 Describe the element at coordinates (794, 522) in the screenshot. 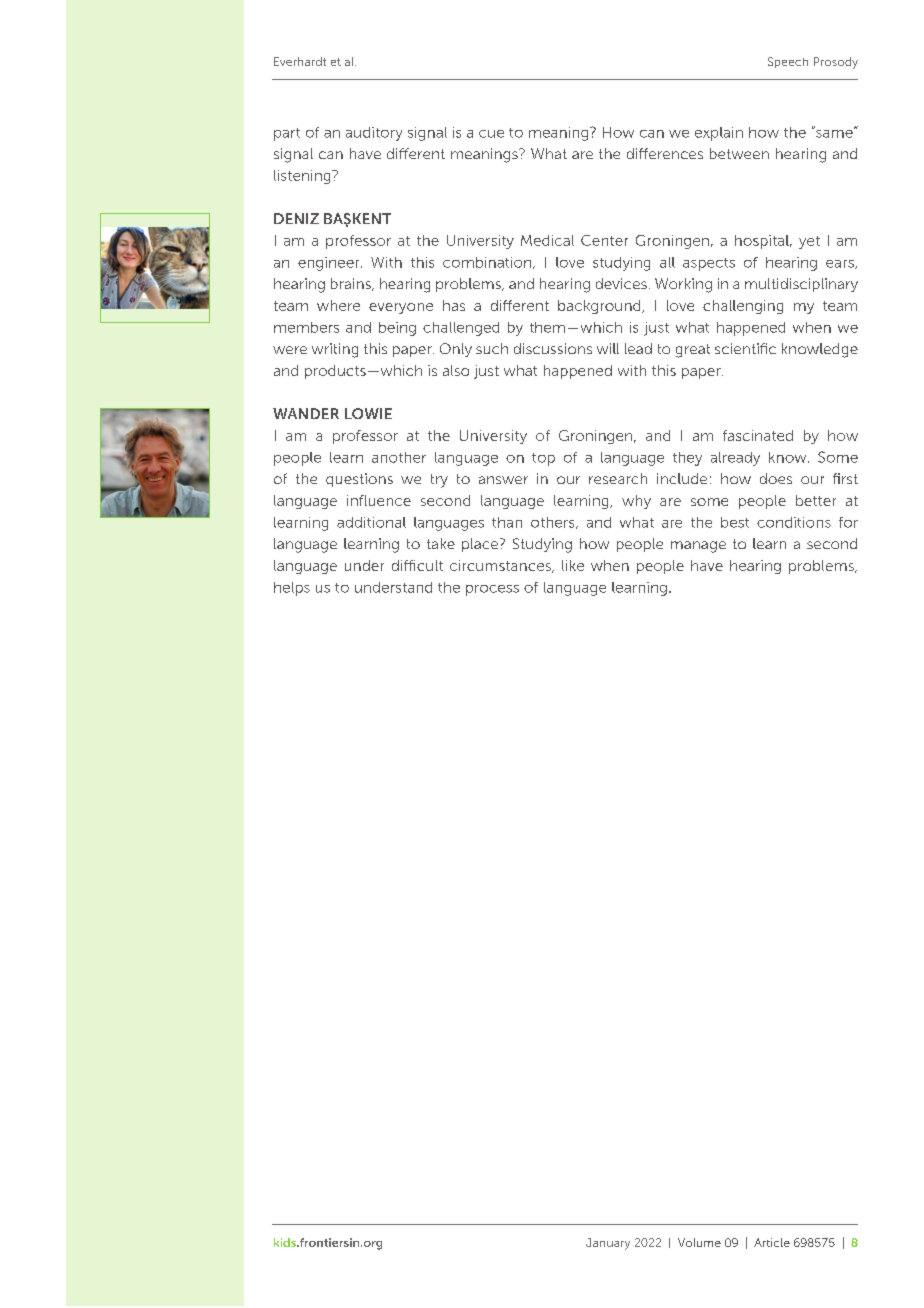

I see `conditions` at that location.
